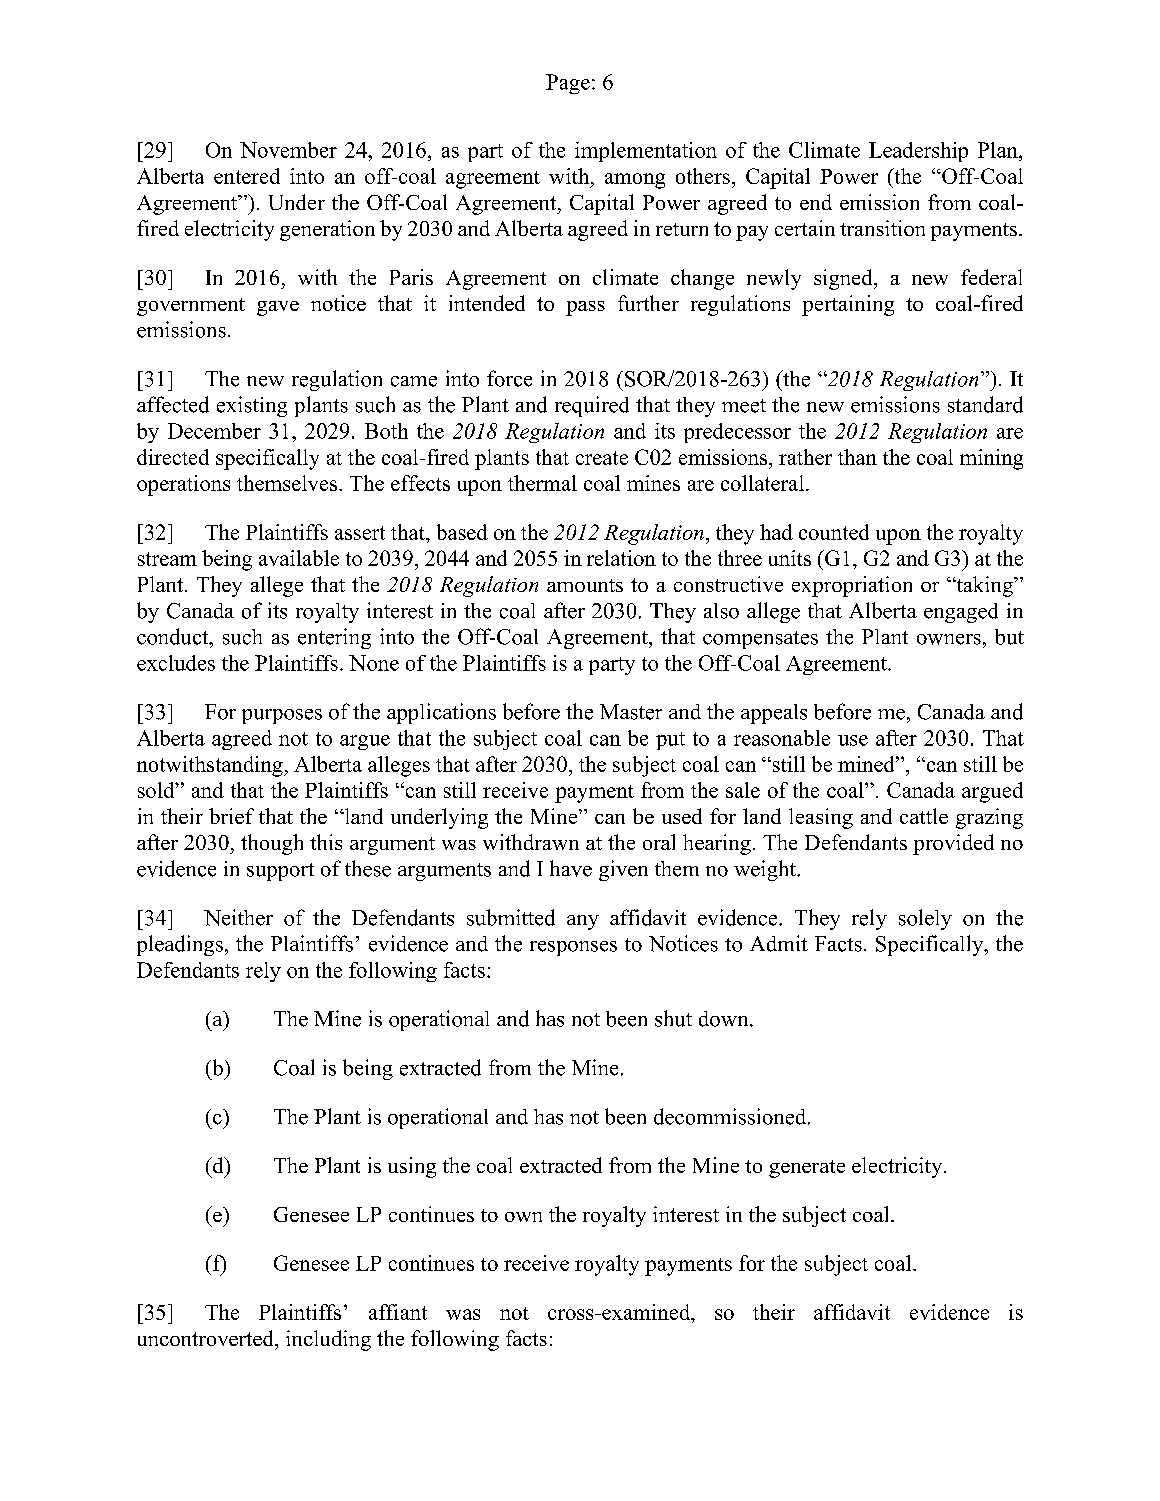  Describe the element at coordinates (288, 150) in the screenshot. I see `November` at that location.
